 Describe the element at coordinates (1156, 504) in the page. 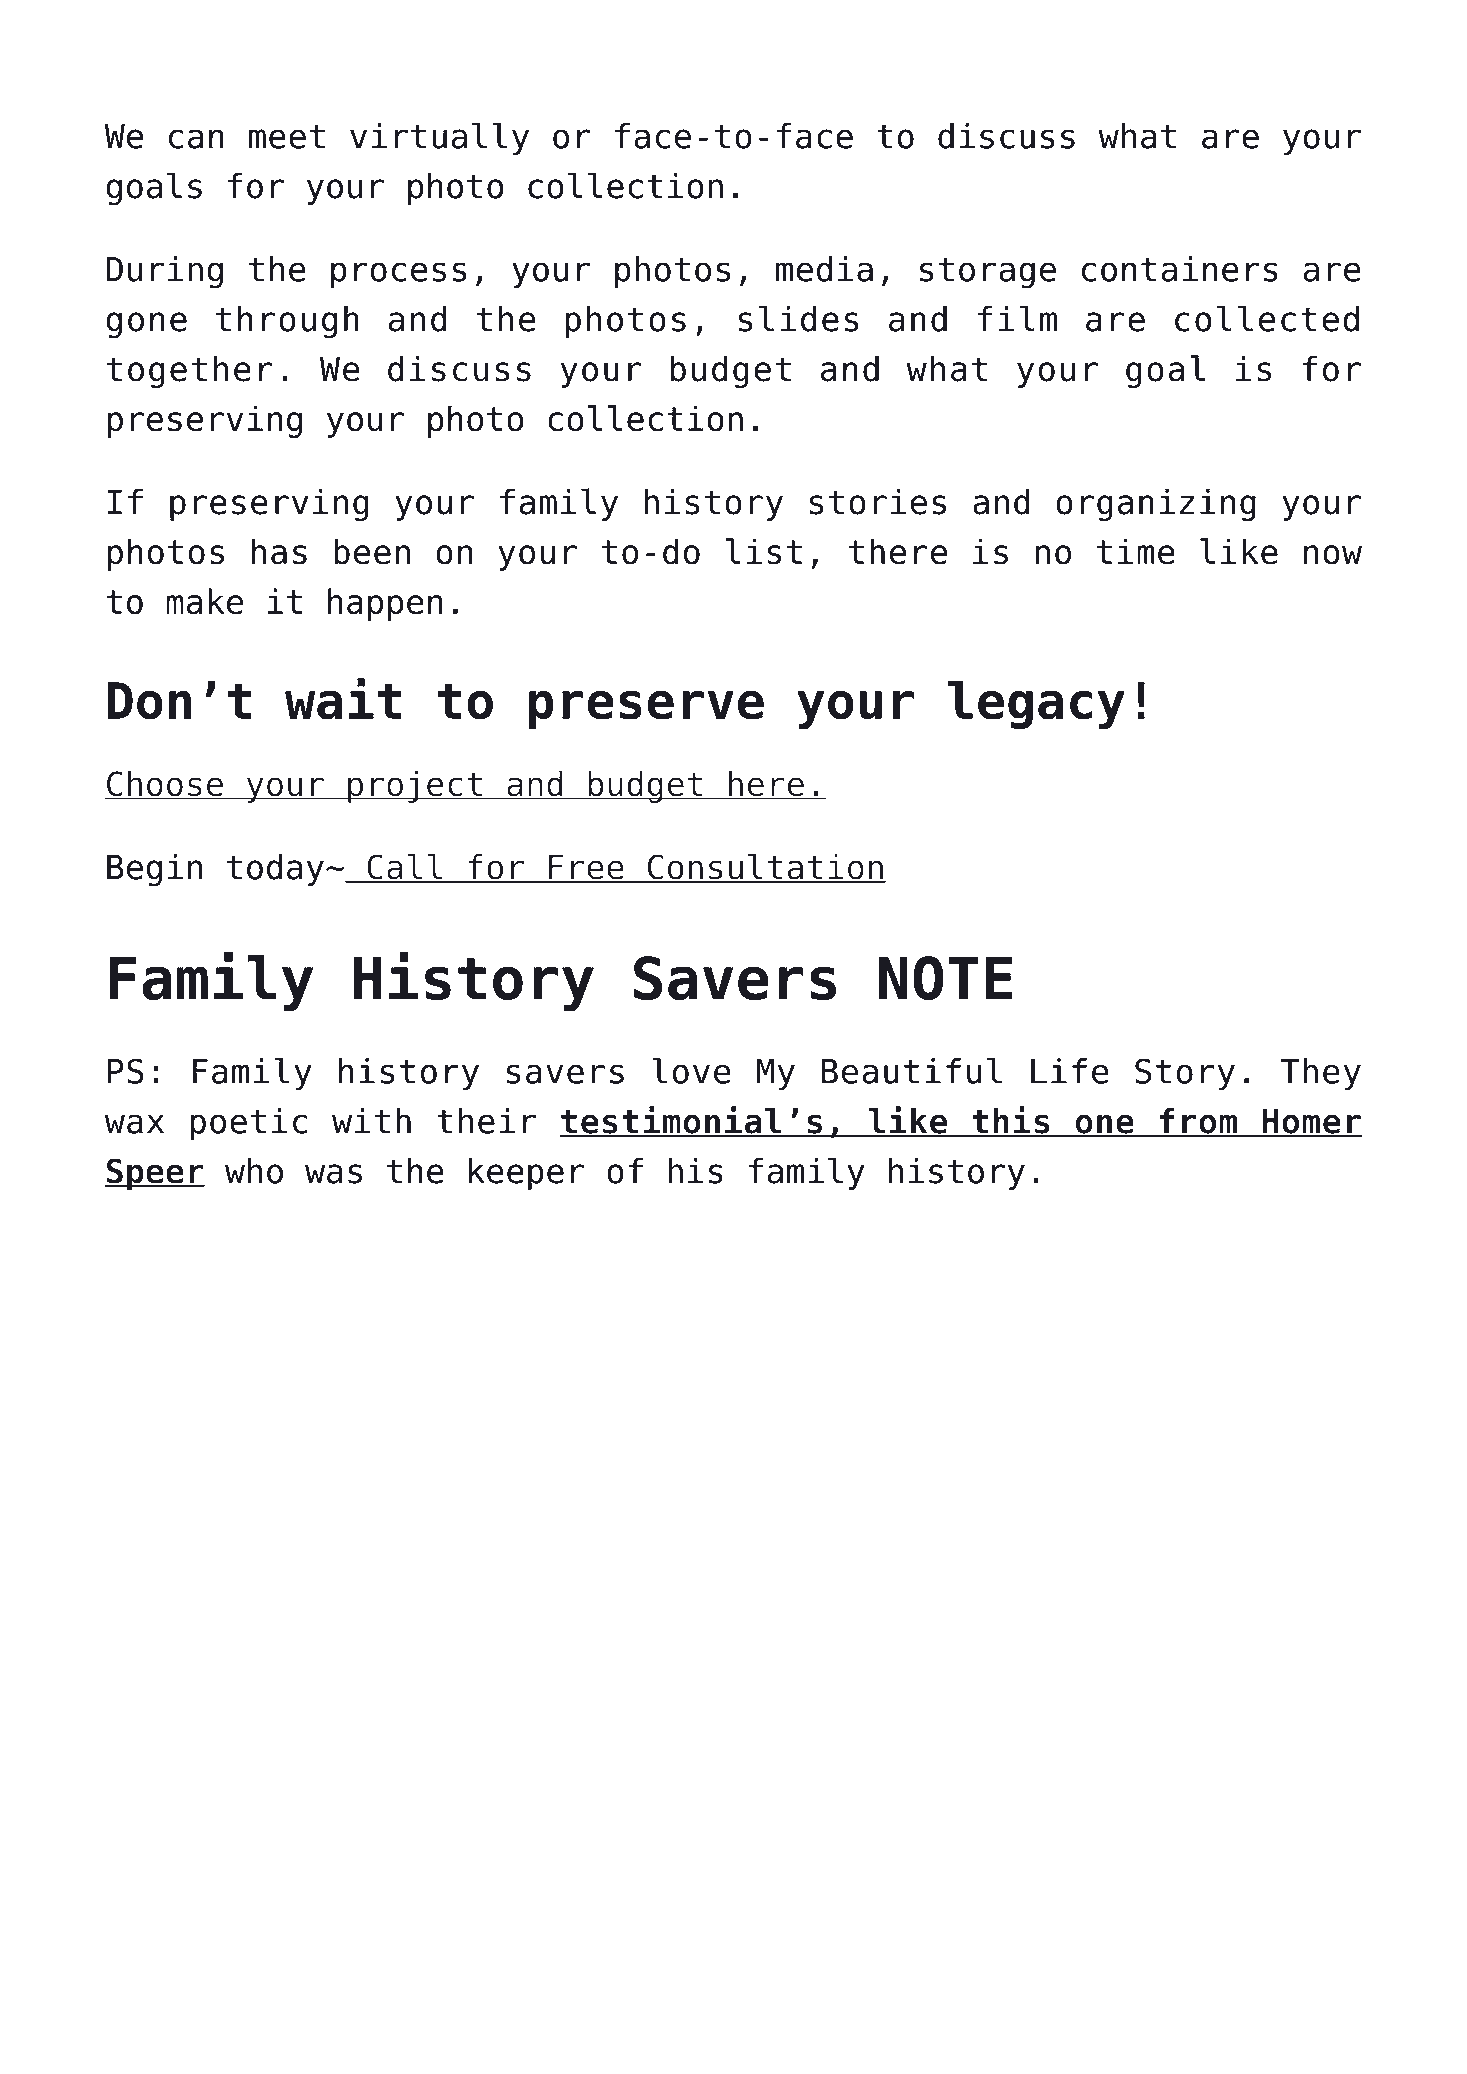

I see `organizing` at that location.
